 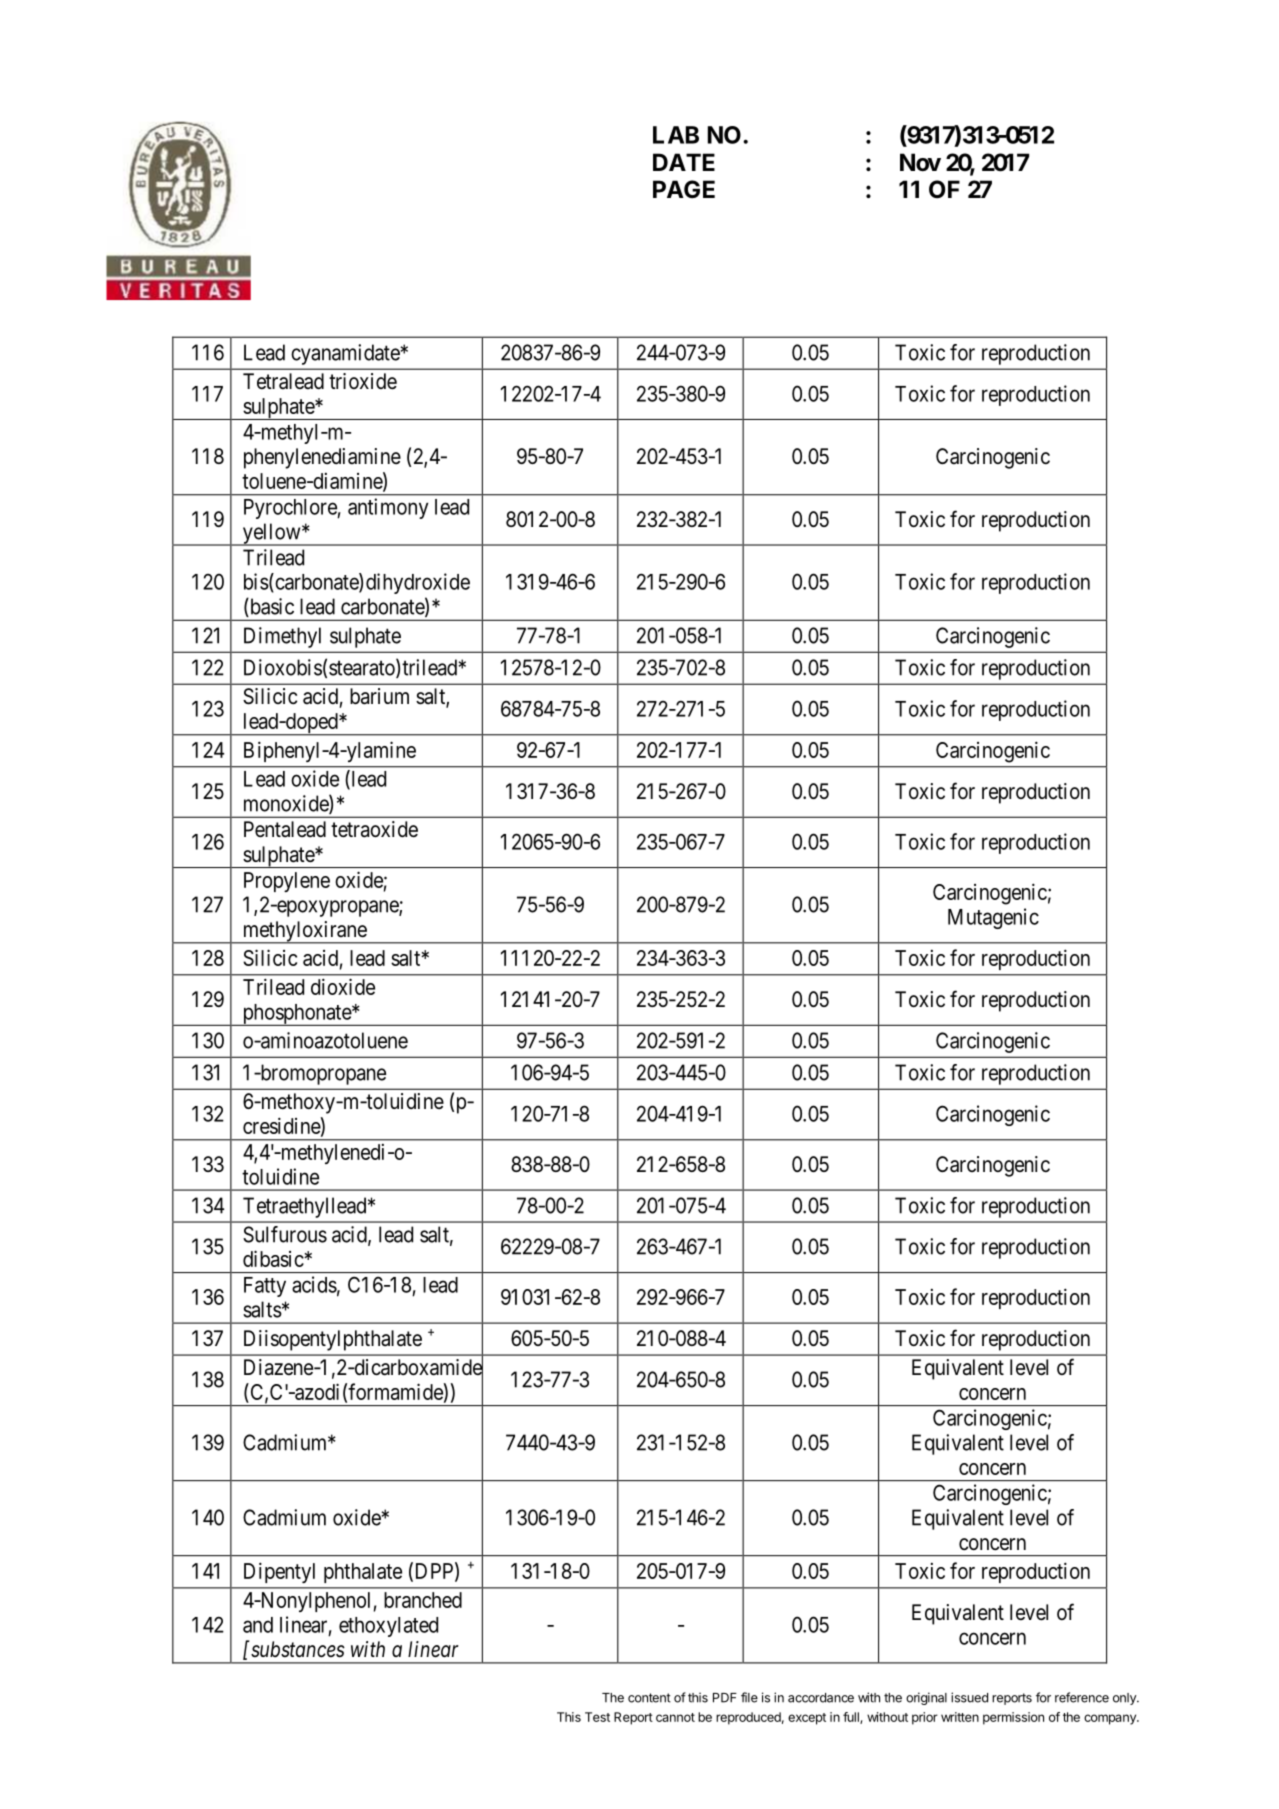 I want to click on barium, so click(x=379, y=696).
